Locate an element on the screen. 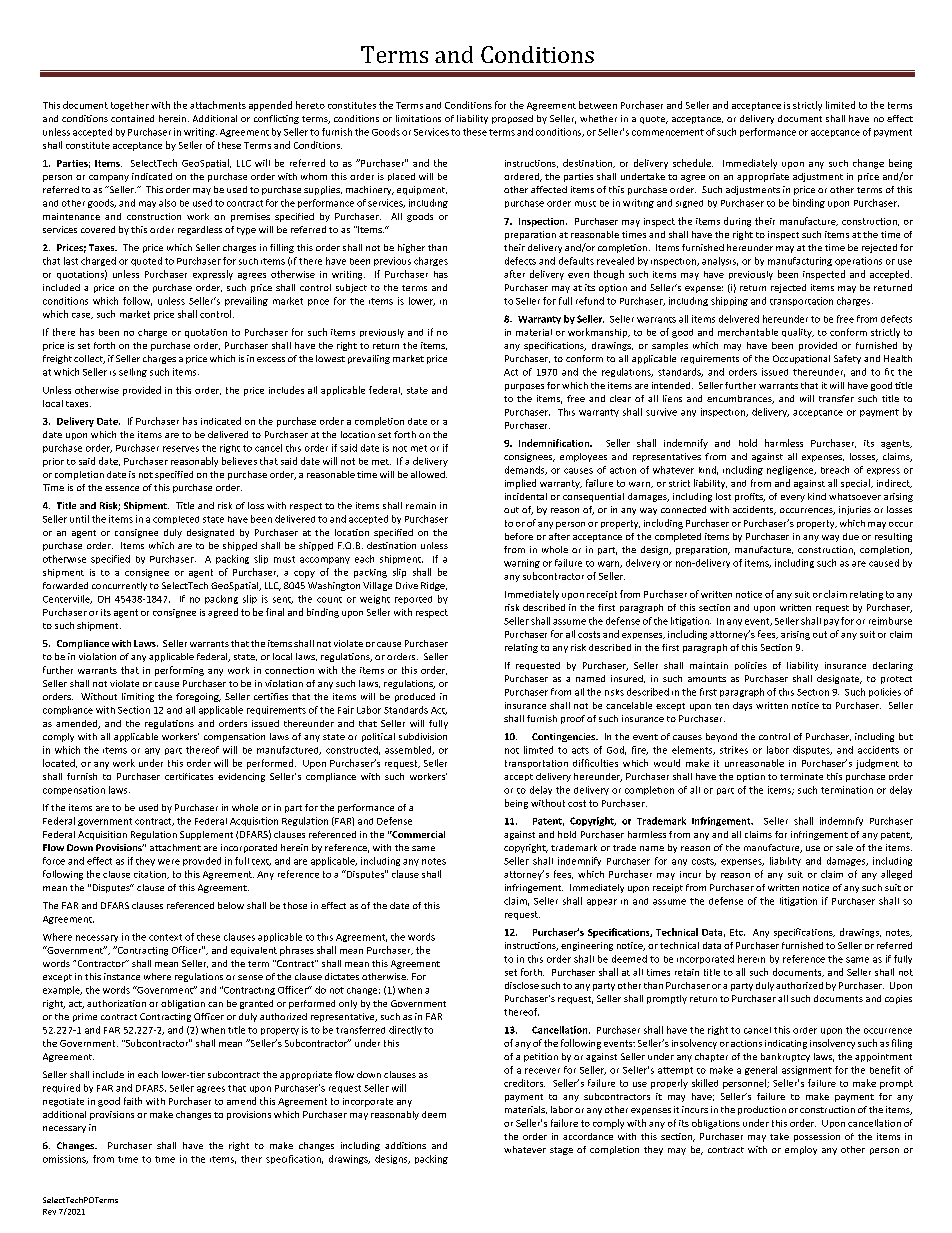 This screenshot has width=952, height=1233. Occupational is located at coordinates (801, 359).
